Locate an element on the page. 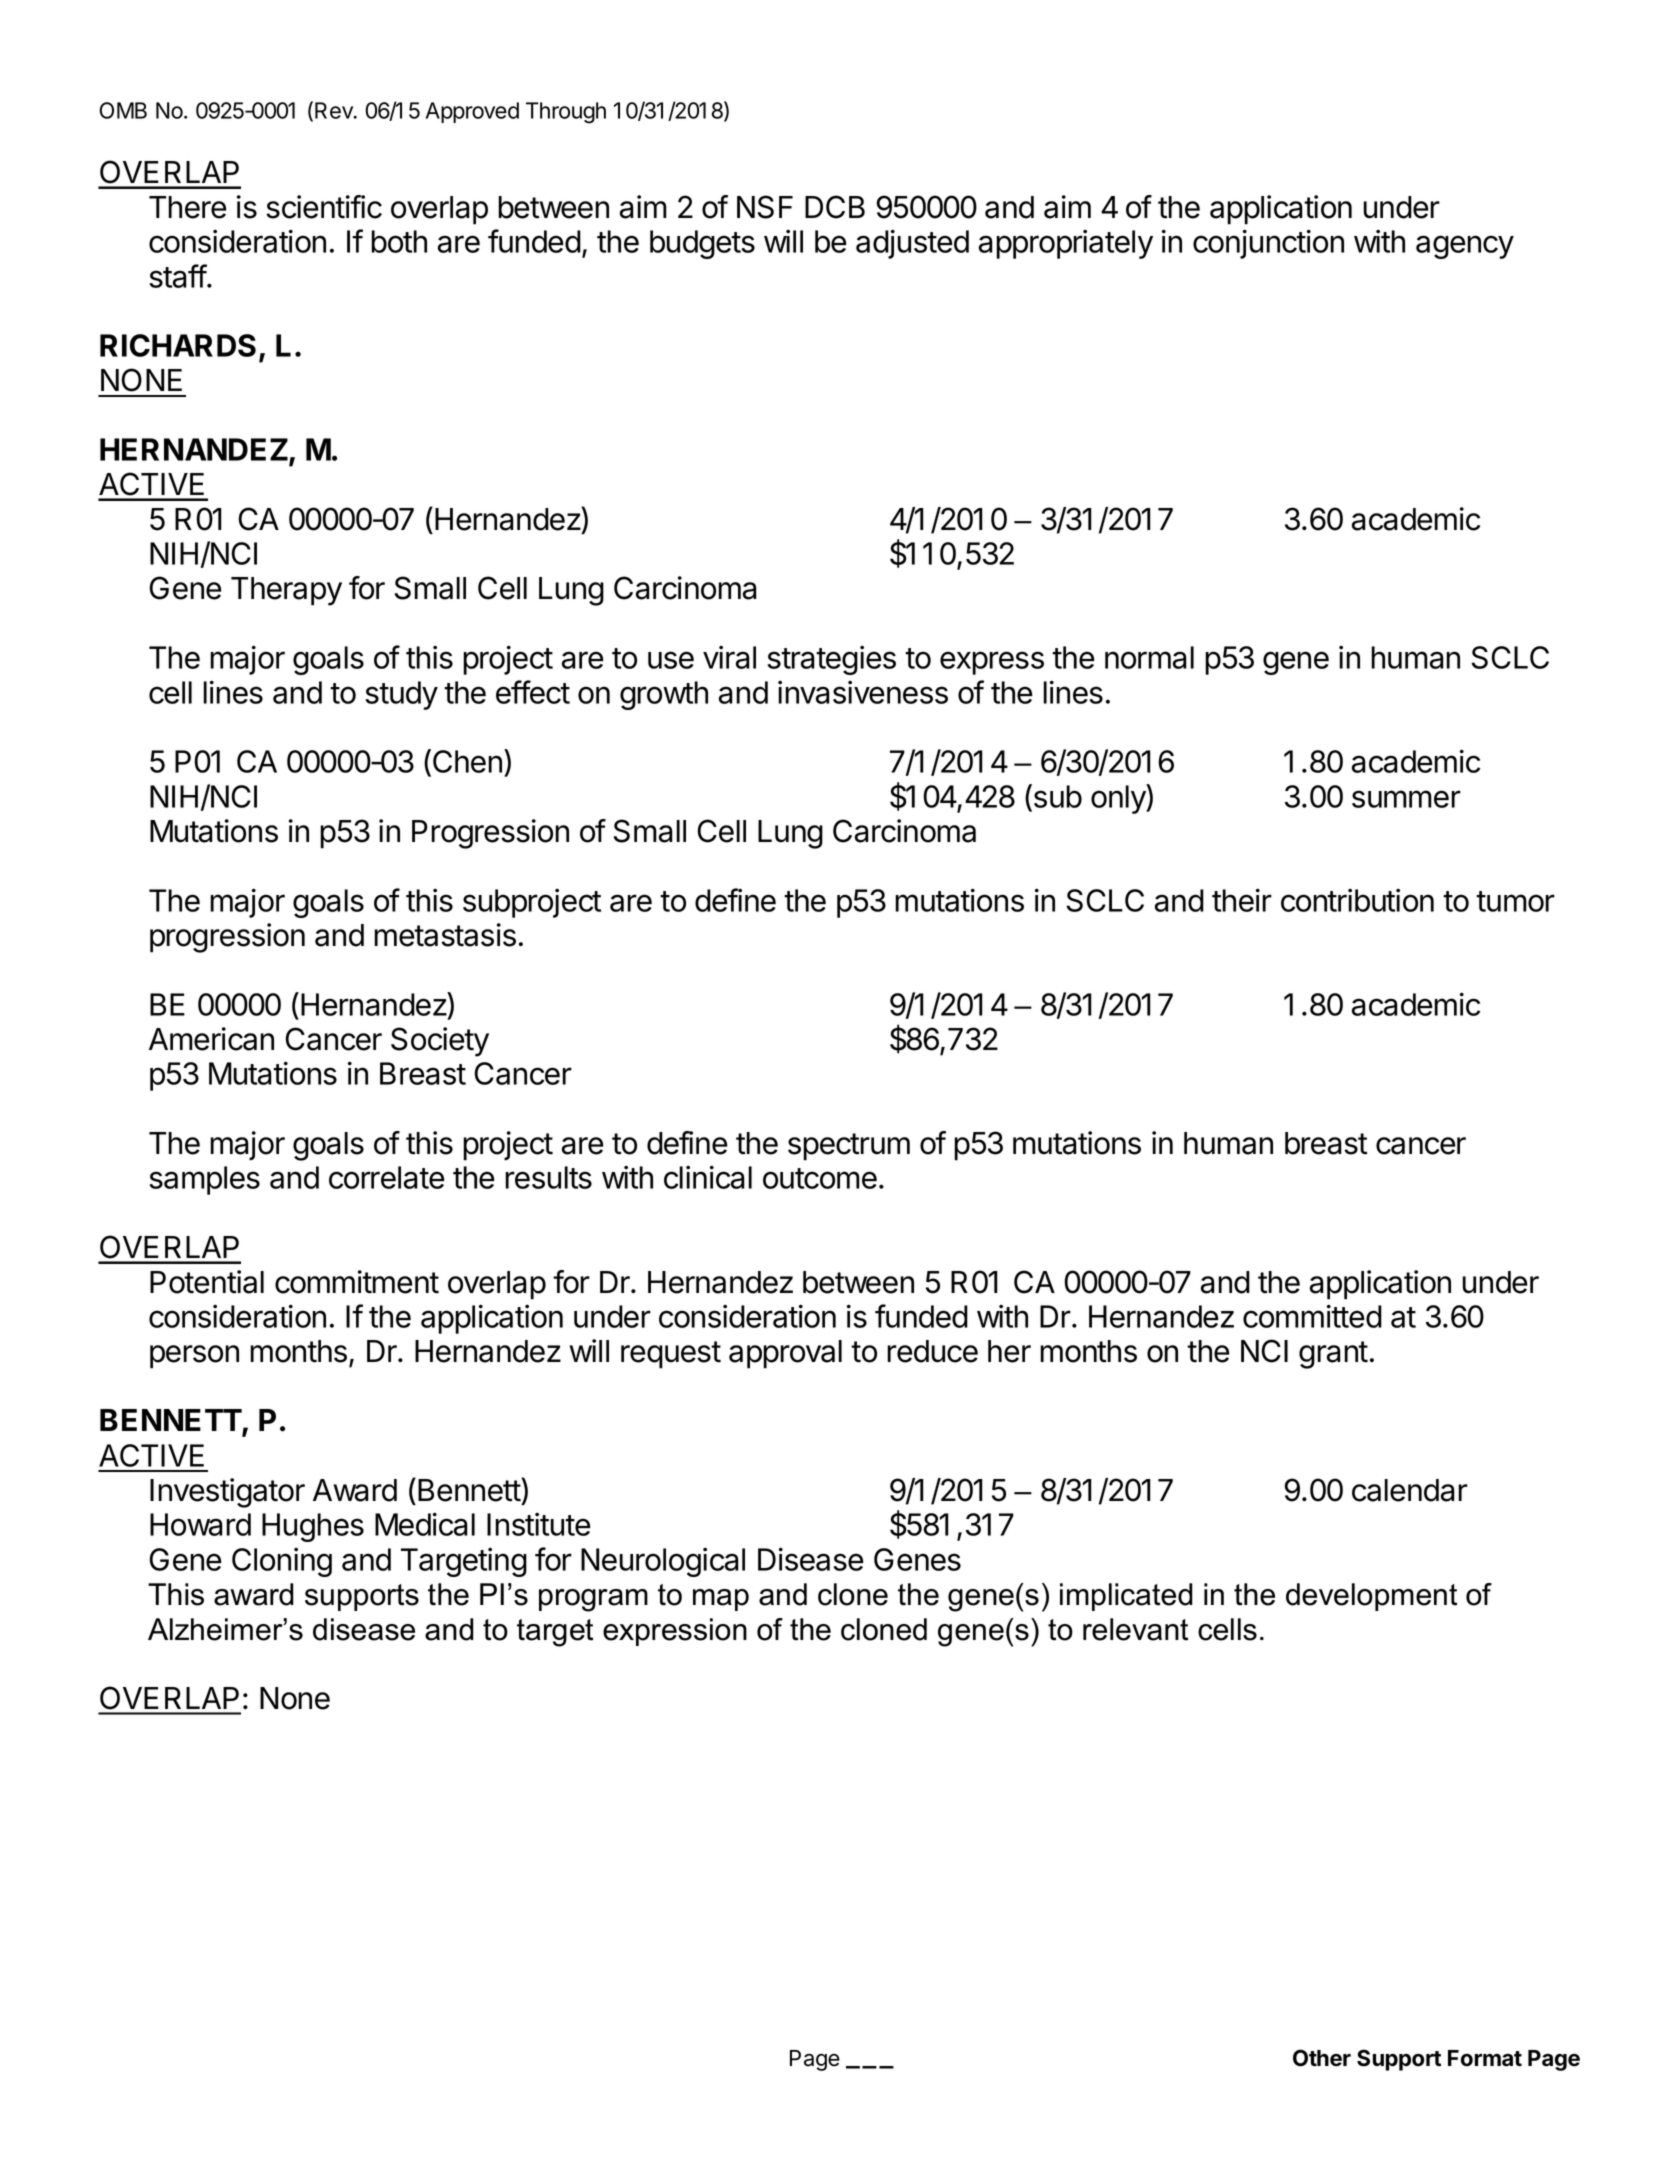  scientific is located at coordinates (324, 207).
